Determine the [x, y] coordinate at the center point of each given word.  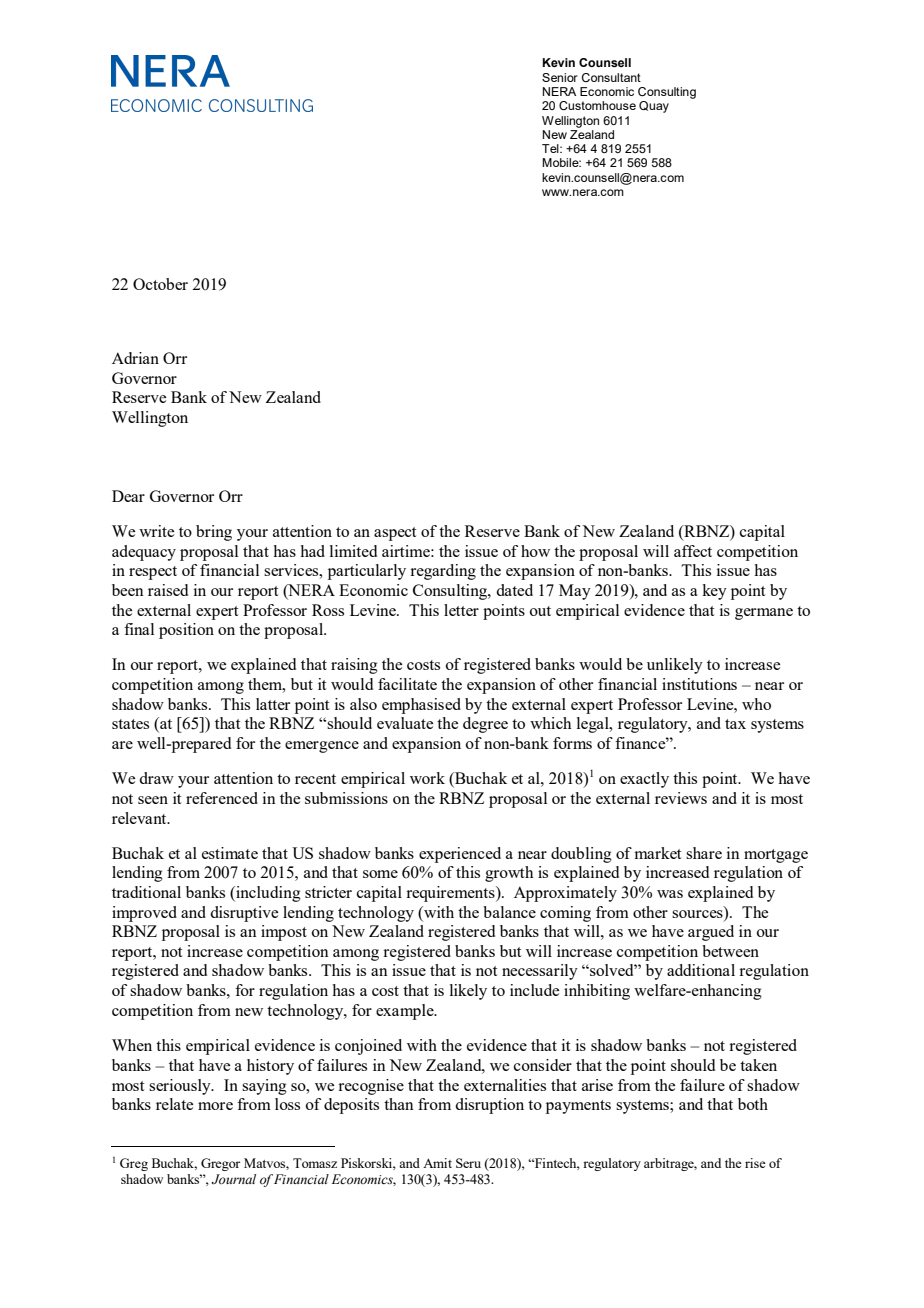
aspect [395, 534]
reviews [681, 798]
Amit [437, 1163]
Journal [234, 1179]
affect [693, 551]
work [427, 778]
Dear [128, 496]
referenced [222, 798]
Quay [654, 107]
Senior [560, 77]
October [160, 284]
